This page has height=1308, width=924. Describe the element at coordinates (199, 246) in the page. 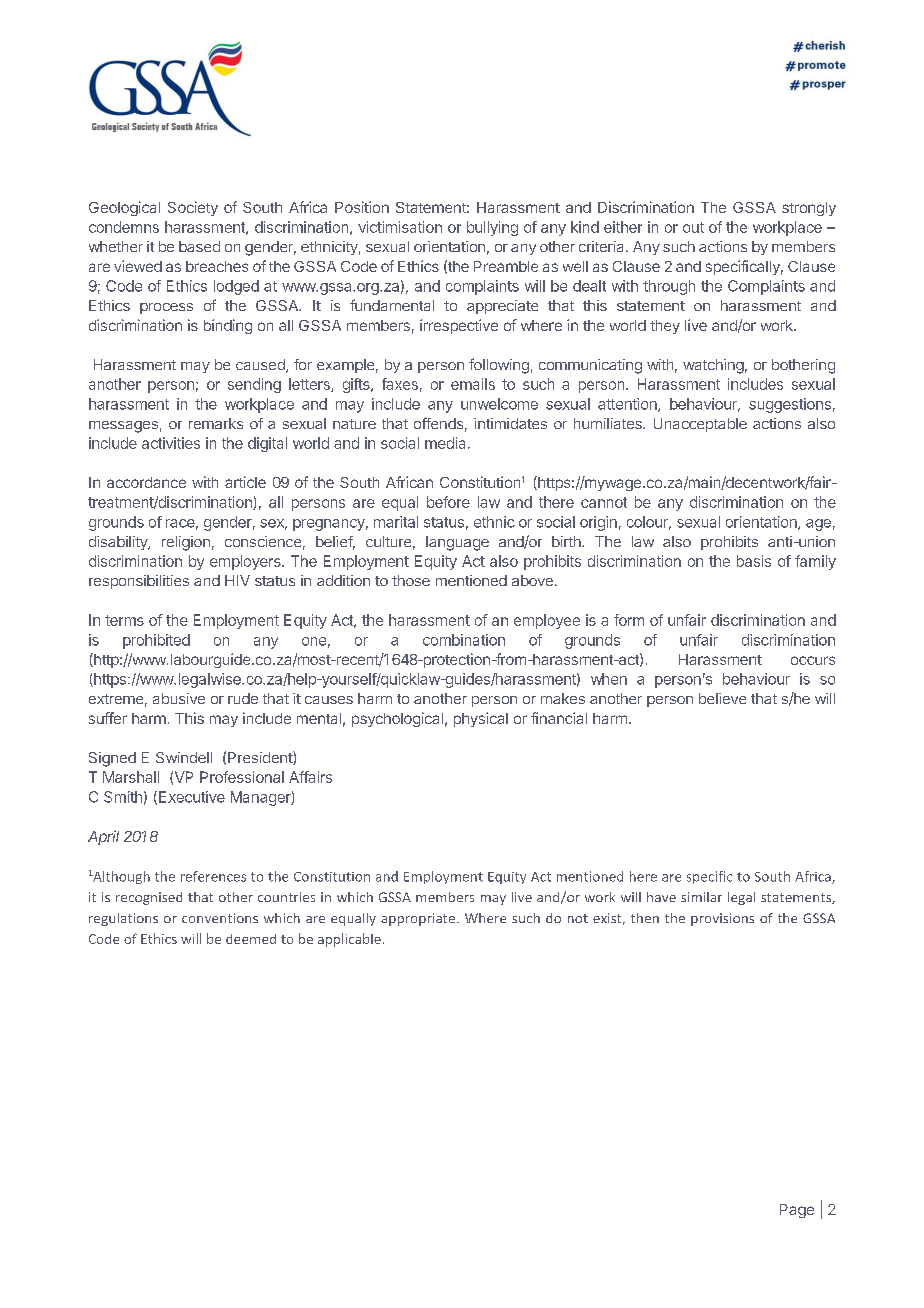

I see `based` at that location.
